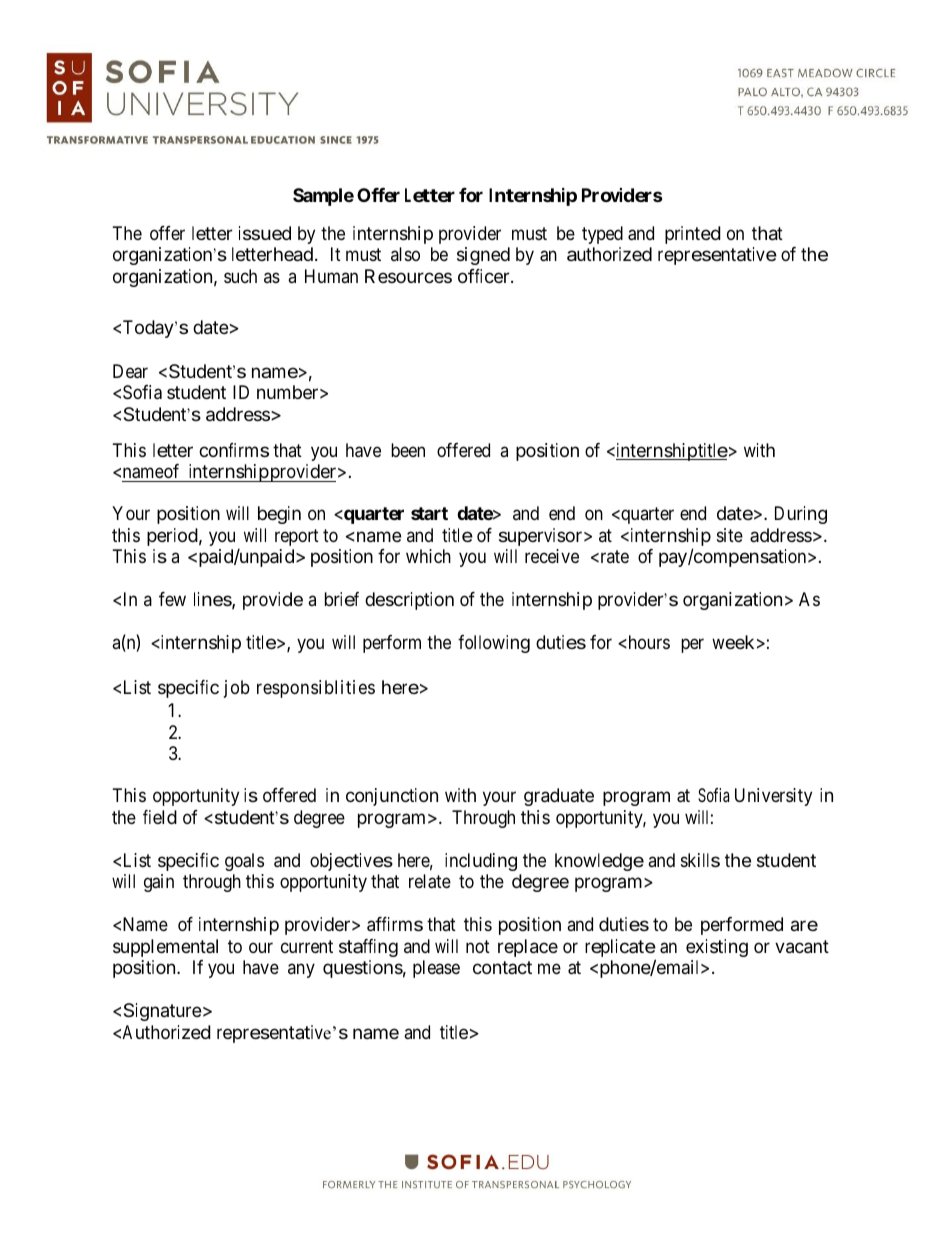 The width and height of the image is (952, 1233). What do you see at coordinates (483, 256) in the image?
I see `signed` at bounding box center [483, 256].
